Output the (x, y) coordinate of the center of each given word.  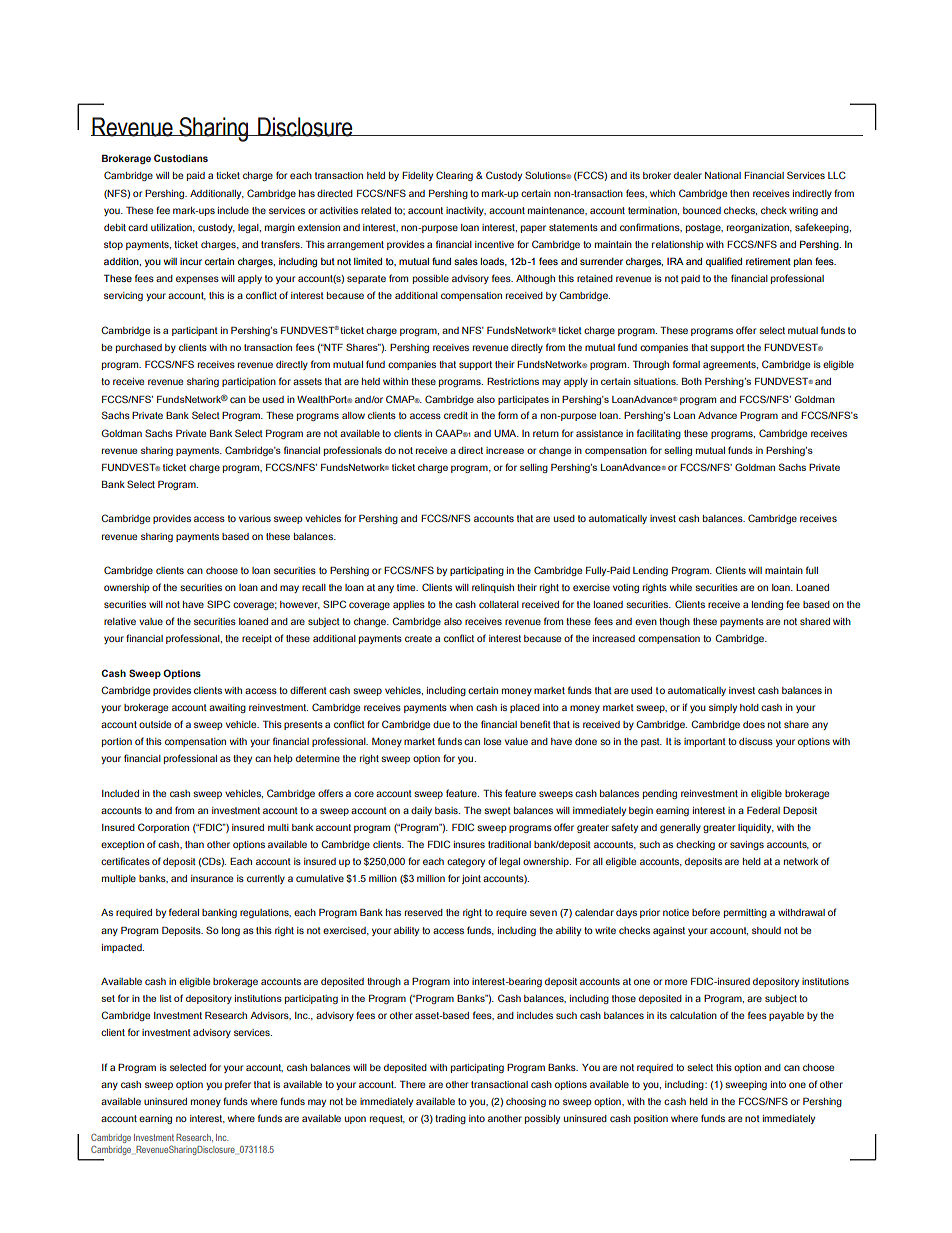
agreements (730, 365)
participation (249, 382)
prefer (238, 1085)
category (466, 862)
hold (749, 707)
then (739, 193)
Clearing (454, 176)
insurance (212, 878)
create (418, 638)
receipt (257, 639)
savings (747, 845)
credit (456, 415)
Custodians (181, 158)
